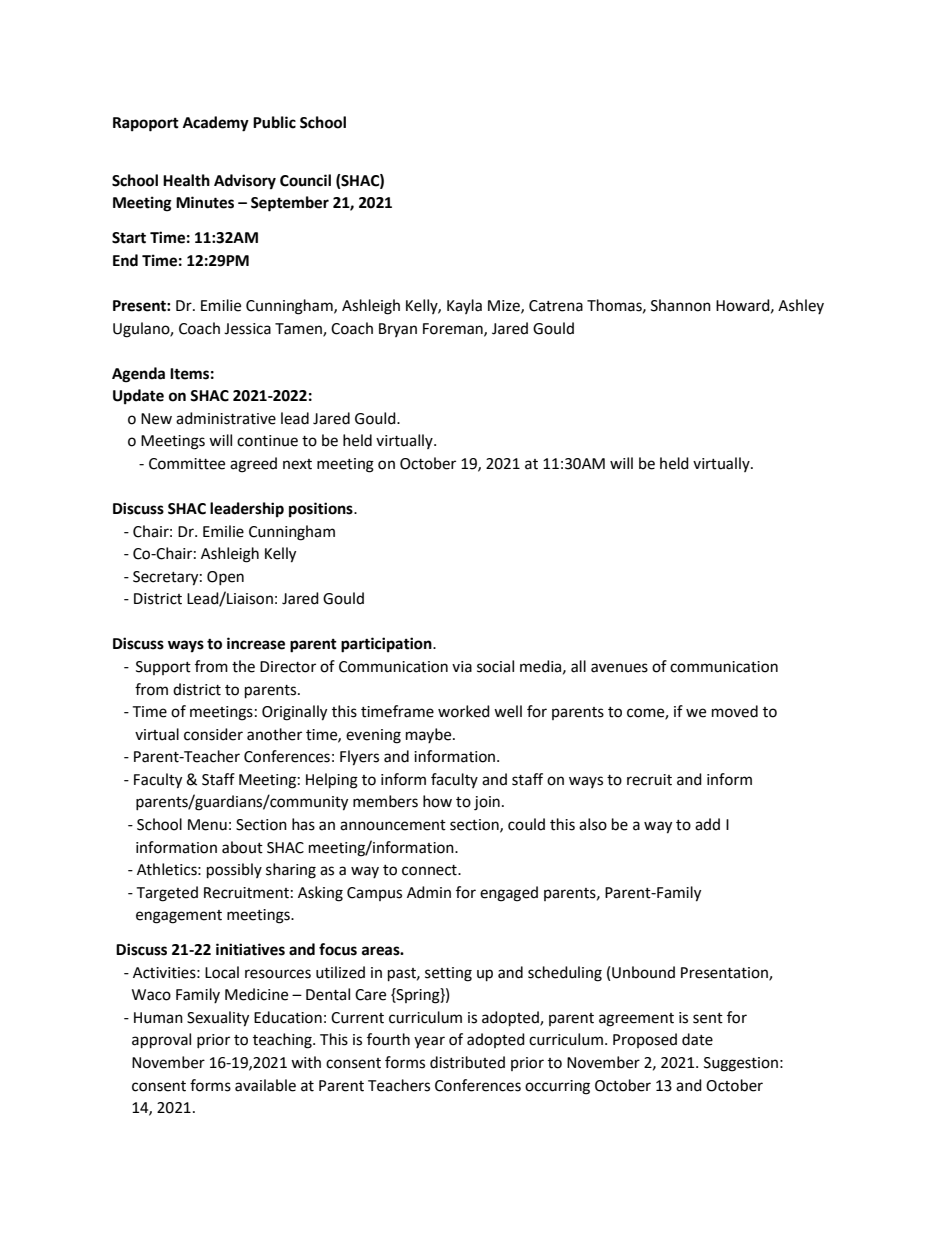  Describe the element at coordinates (801, 306) in the page. I see `Ashley` at that location.
